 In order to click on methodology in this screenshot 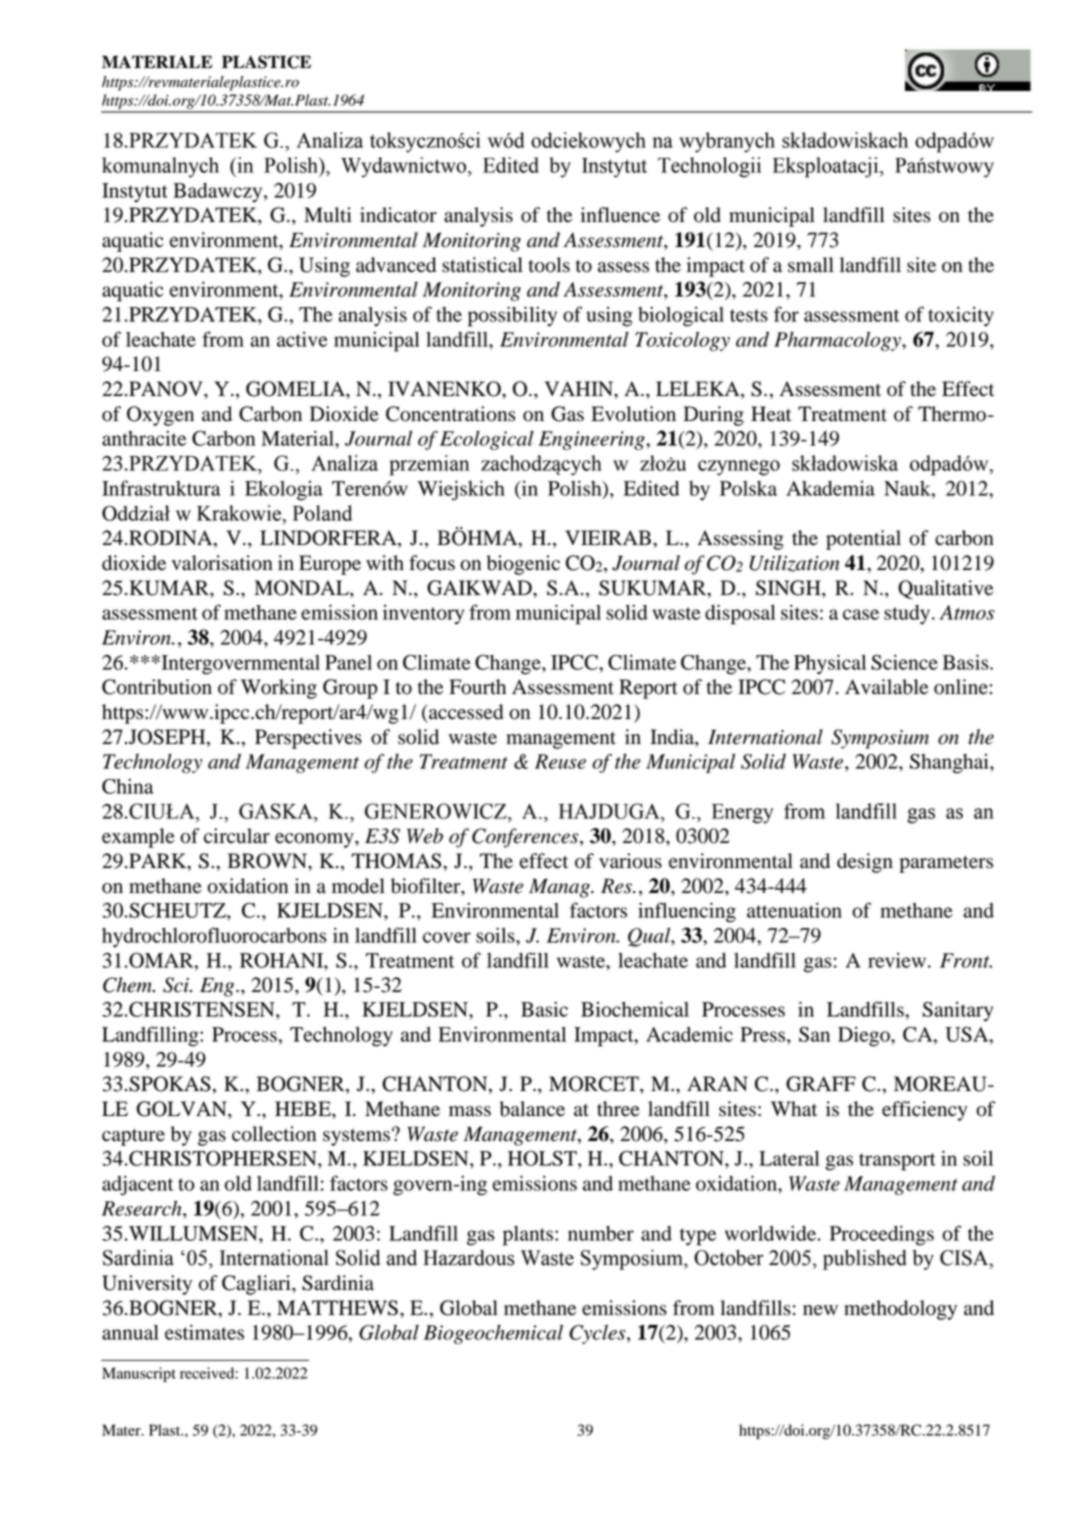, I will do `click(900, 1310)`.
